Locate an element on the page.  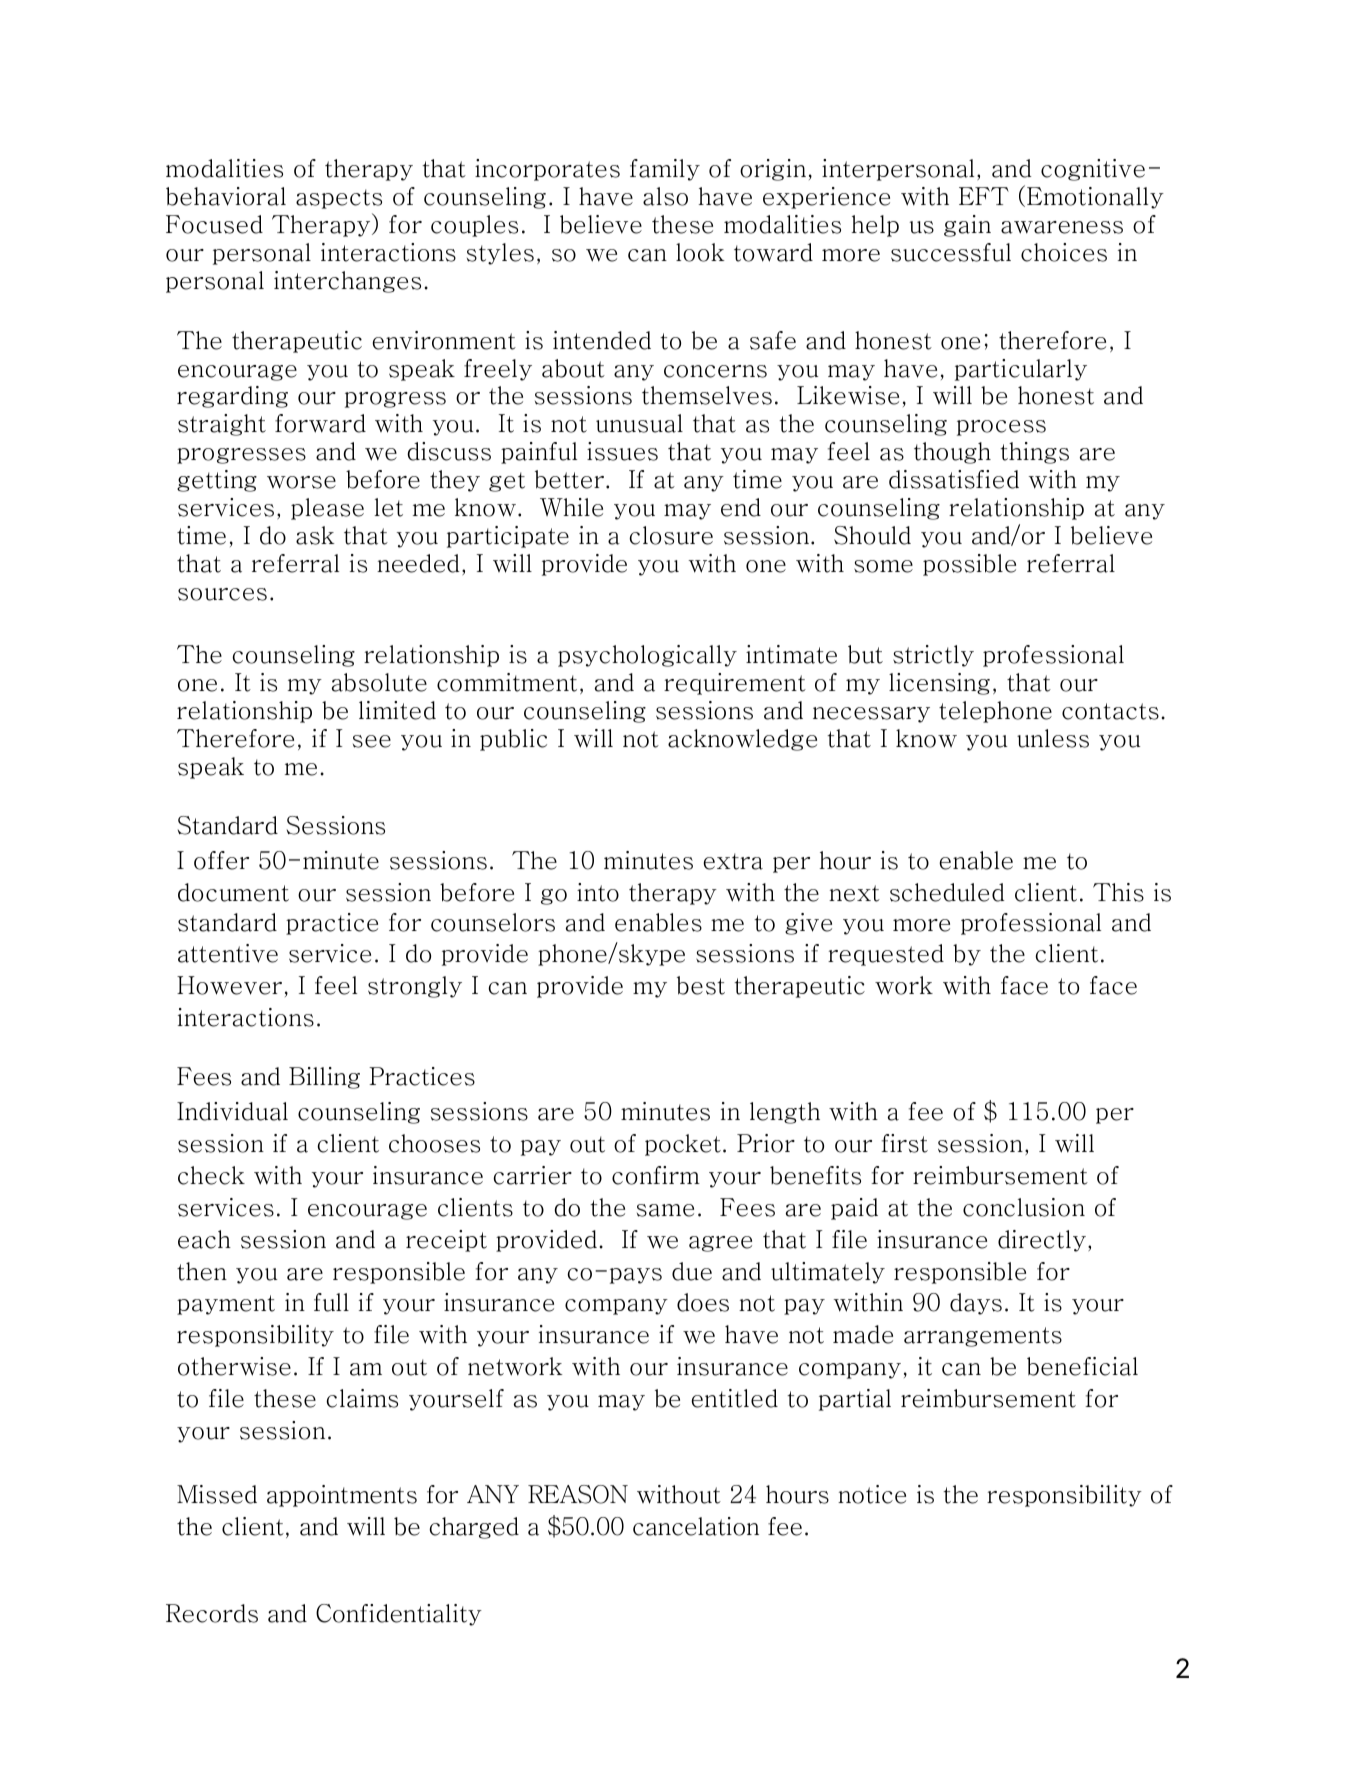
interchanges is located at coordinates (347, 282).
